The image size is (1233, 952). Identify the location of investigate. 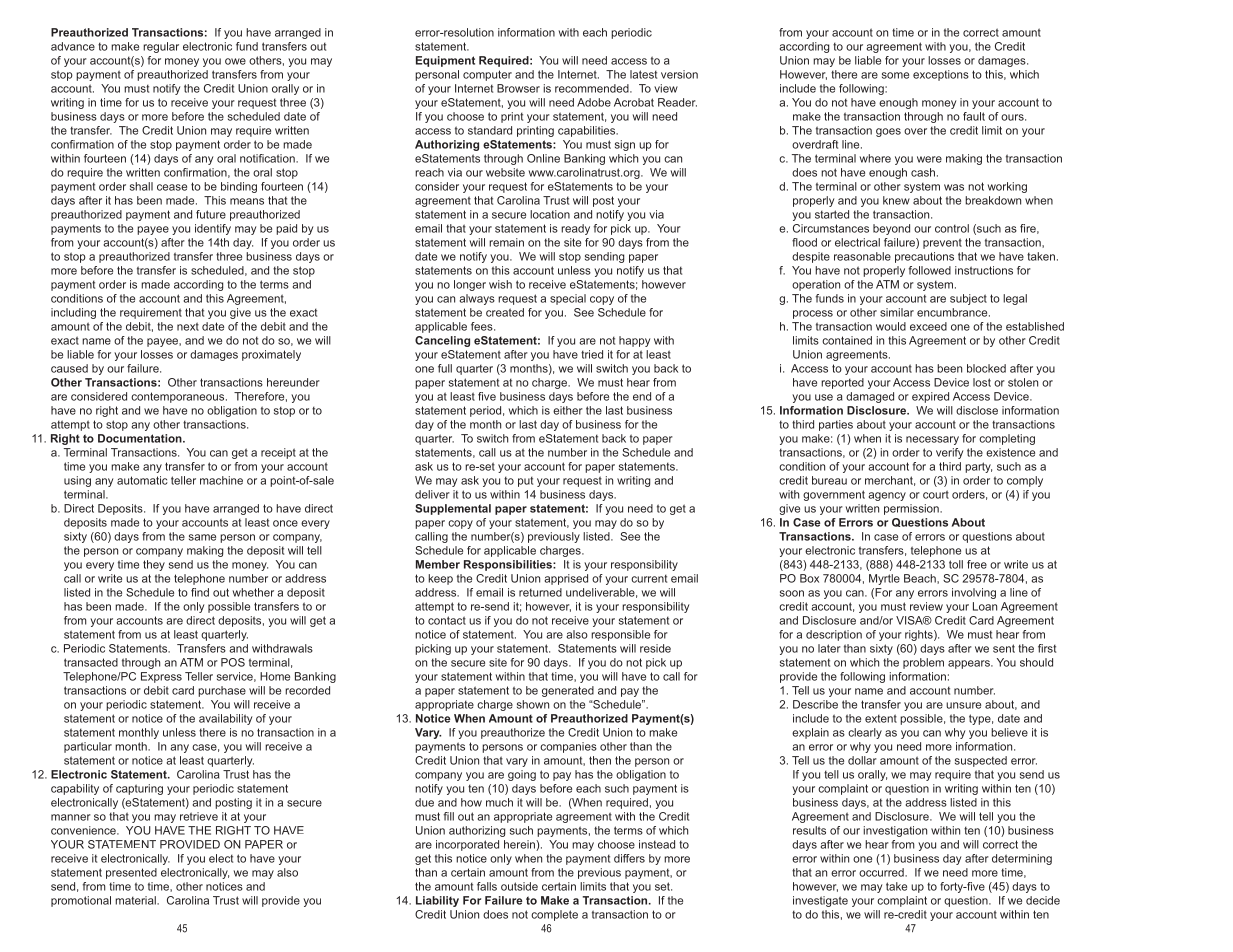
(820, 901).
